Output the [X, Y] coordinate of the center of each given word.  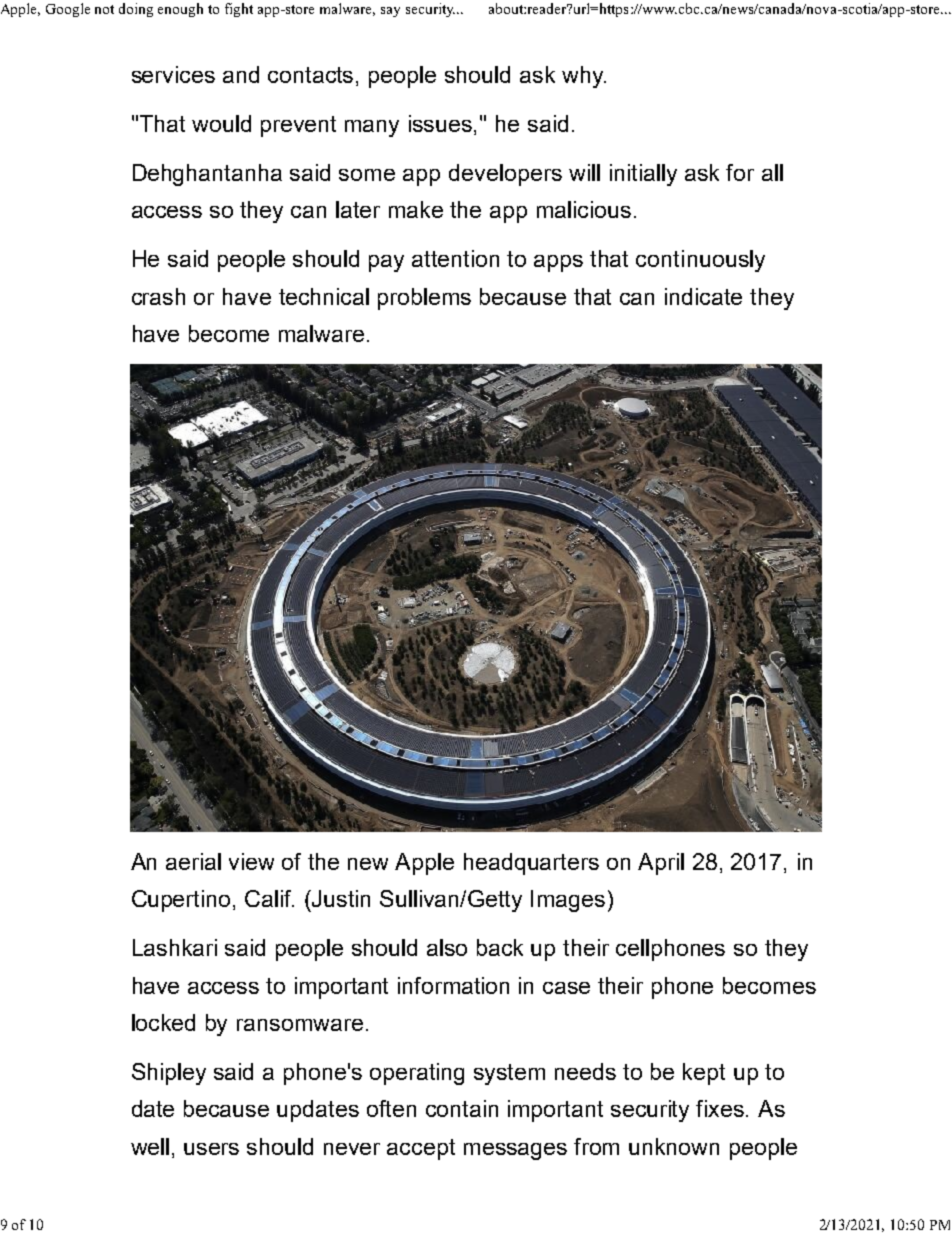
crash [158, 296]
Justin [340, 898]
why [584, 77]
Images [568, 901]
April [661, 864]
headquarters [531, 864]
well [150, 1146]
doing [136, 10]
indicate [703, 296]
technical [324, 296]
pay [386, 263]
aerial [193, 861]
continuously [700, 261]
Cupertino [181, 901]
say [390, 12]
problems [424, 299]
